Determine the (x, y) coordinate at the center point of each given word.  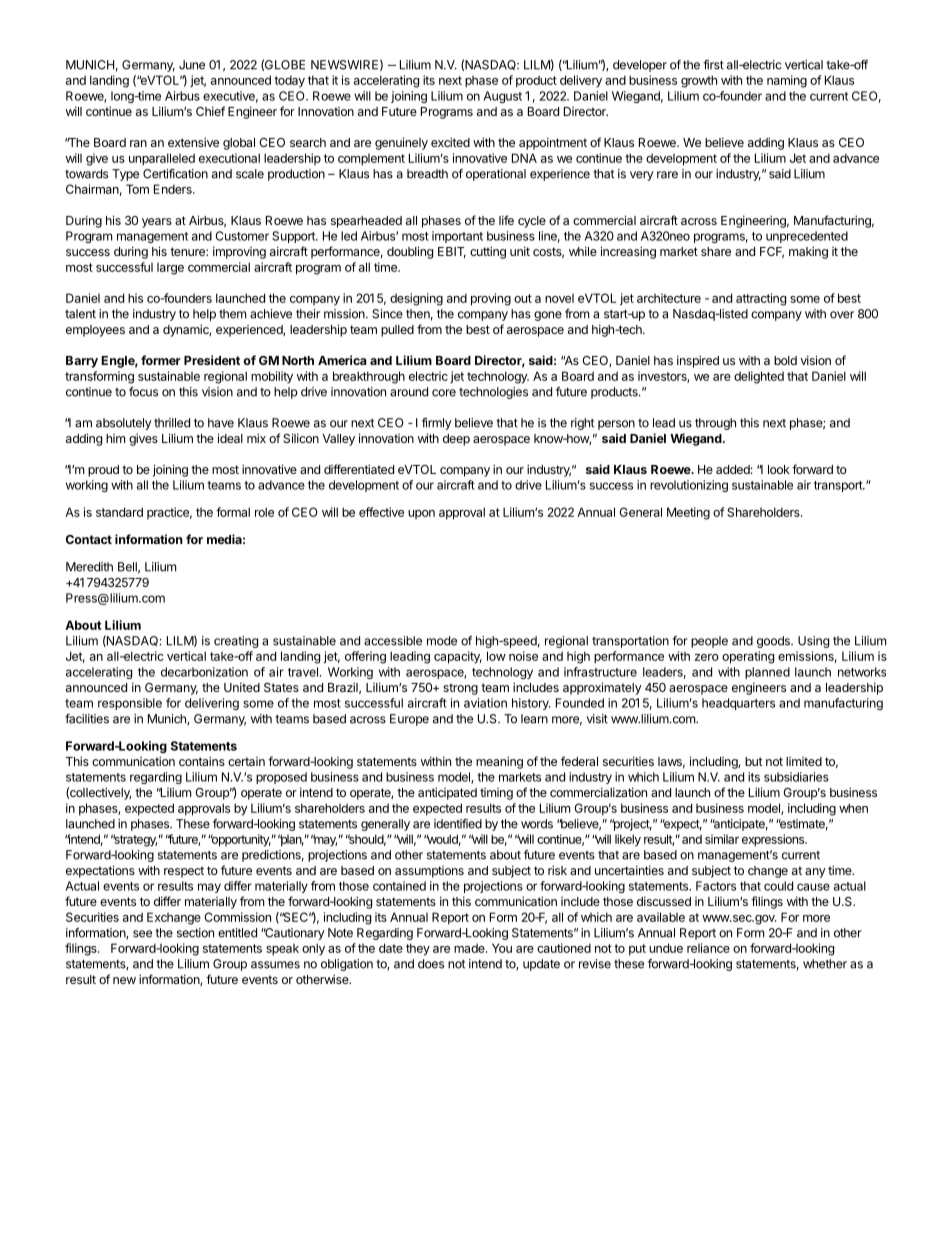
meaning (499, 762)
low (496, 656)
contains (202, 761)
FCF (772, 252)
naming (787, 81)
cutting (488, 252)
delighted (759, 377)
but (754, 761)
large (170, 269)
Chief (210, 111)
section (195, 933)
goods (774, 642)
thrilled (172, 423)
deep (456, 440)
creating (236, 642)
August (503, 97)
